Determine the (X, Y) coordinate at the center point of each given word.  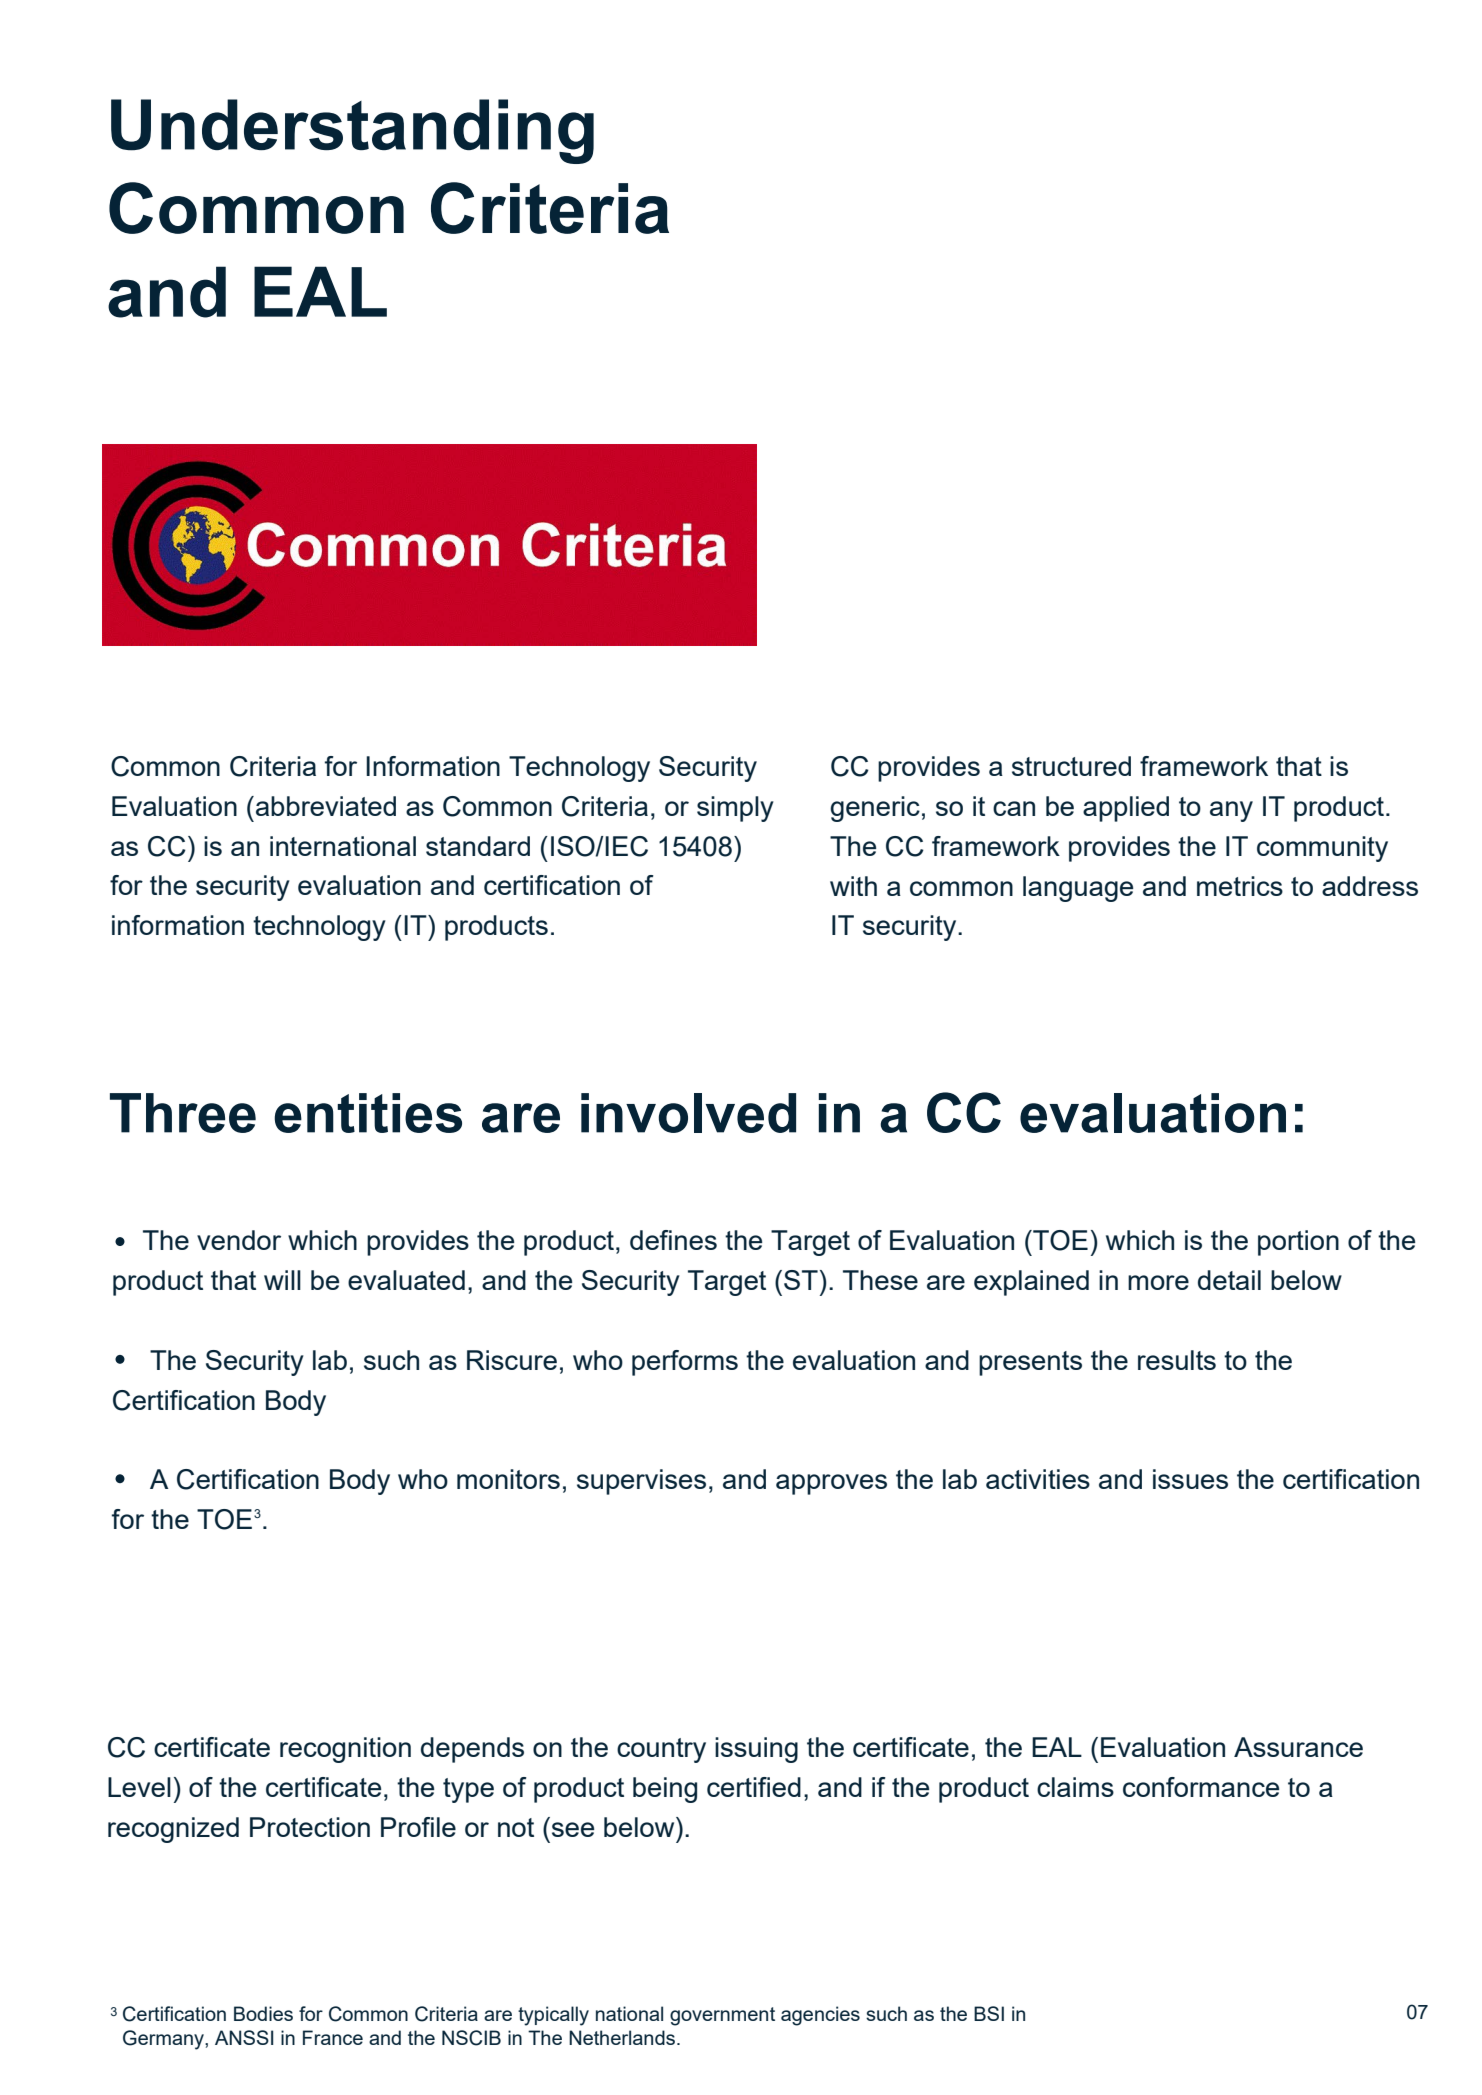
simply (735, 809)
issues (1190, 1479)
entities (368, 1113)
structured (1071, 766)
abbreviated (326, 806)
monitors (508, 1479)
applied (1126, 809)
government (722, 2016)
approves (831, 1484)
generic (875, 809)
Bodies (263, 2013)
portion (1298, 1243)
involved (688, 1113)
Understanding (352, 131)
